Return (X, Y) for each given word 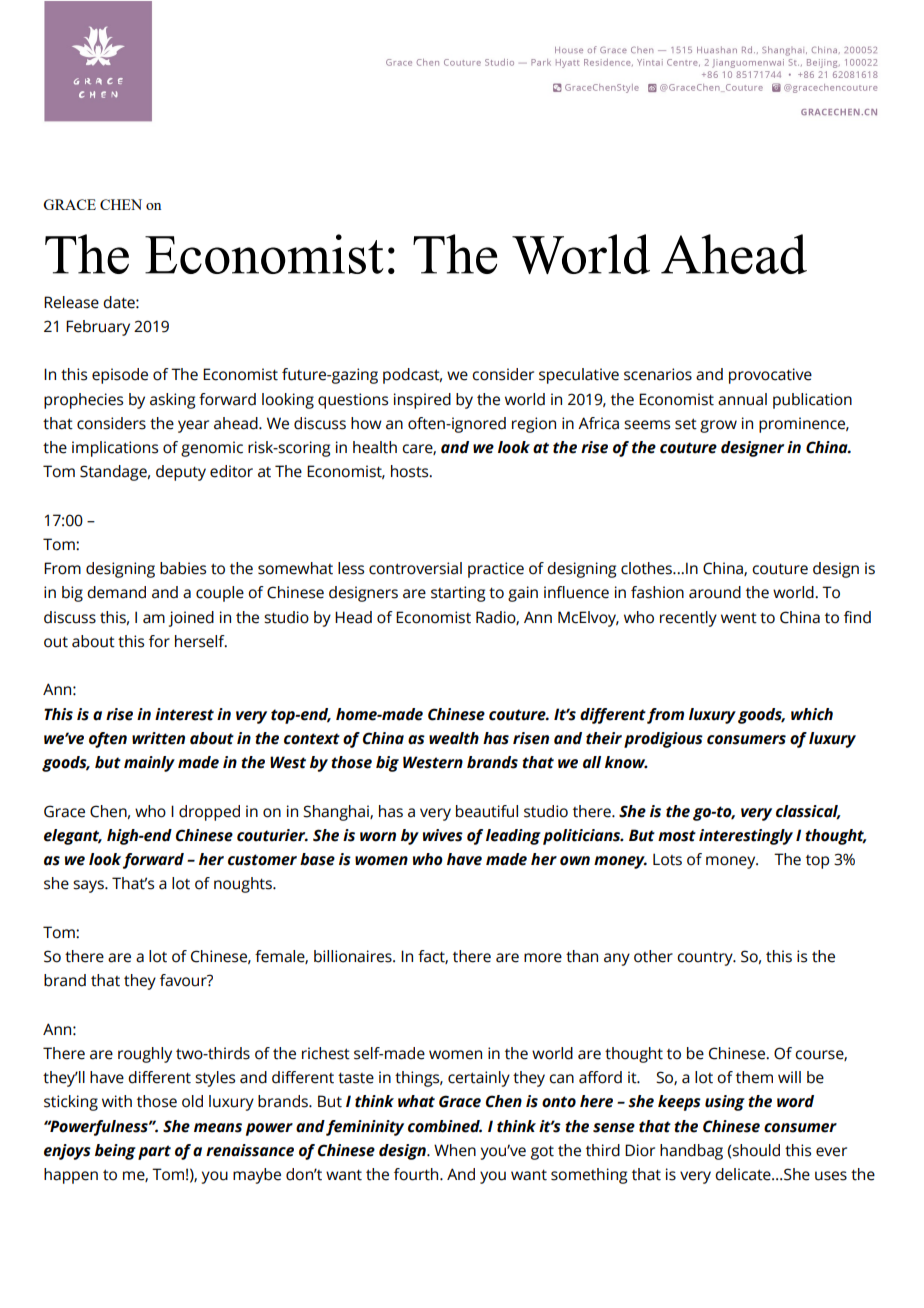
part (154, 1152)
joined (191, 619)
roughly (145, 1055)
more (543, 958)
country (706, 959)
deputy (181, 473)
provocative (770, 376)
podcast (412, 376)
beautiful (487, 811)
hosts (411, 471)
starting (458, 594)
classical (808, 812)
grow (718, 426)
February (98, 328)
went (739, 618)
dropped (209, 813)
